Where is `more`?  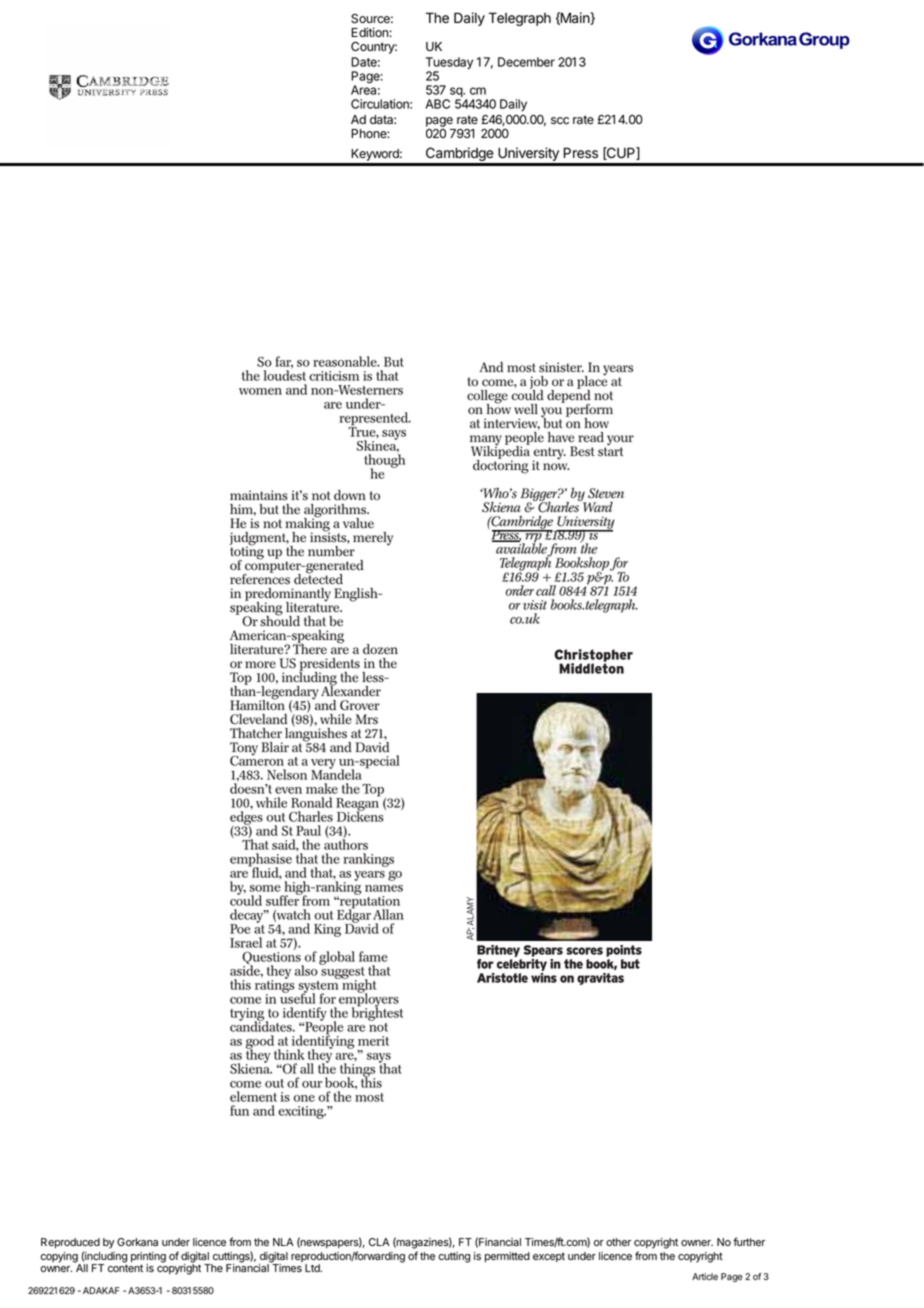 more is located at coordinates (260, 664).
